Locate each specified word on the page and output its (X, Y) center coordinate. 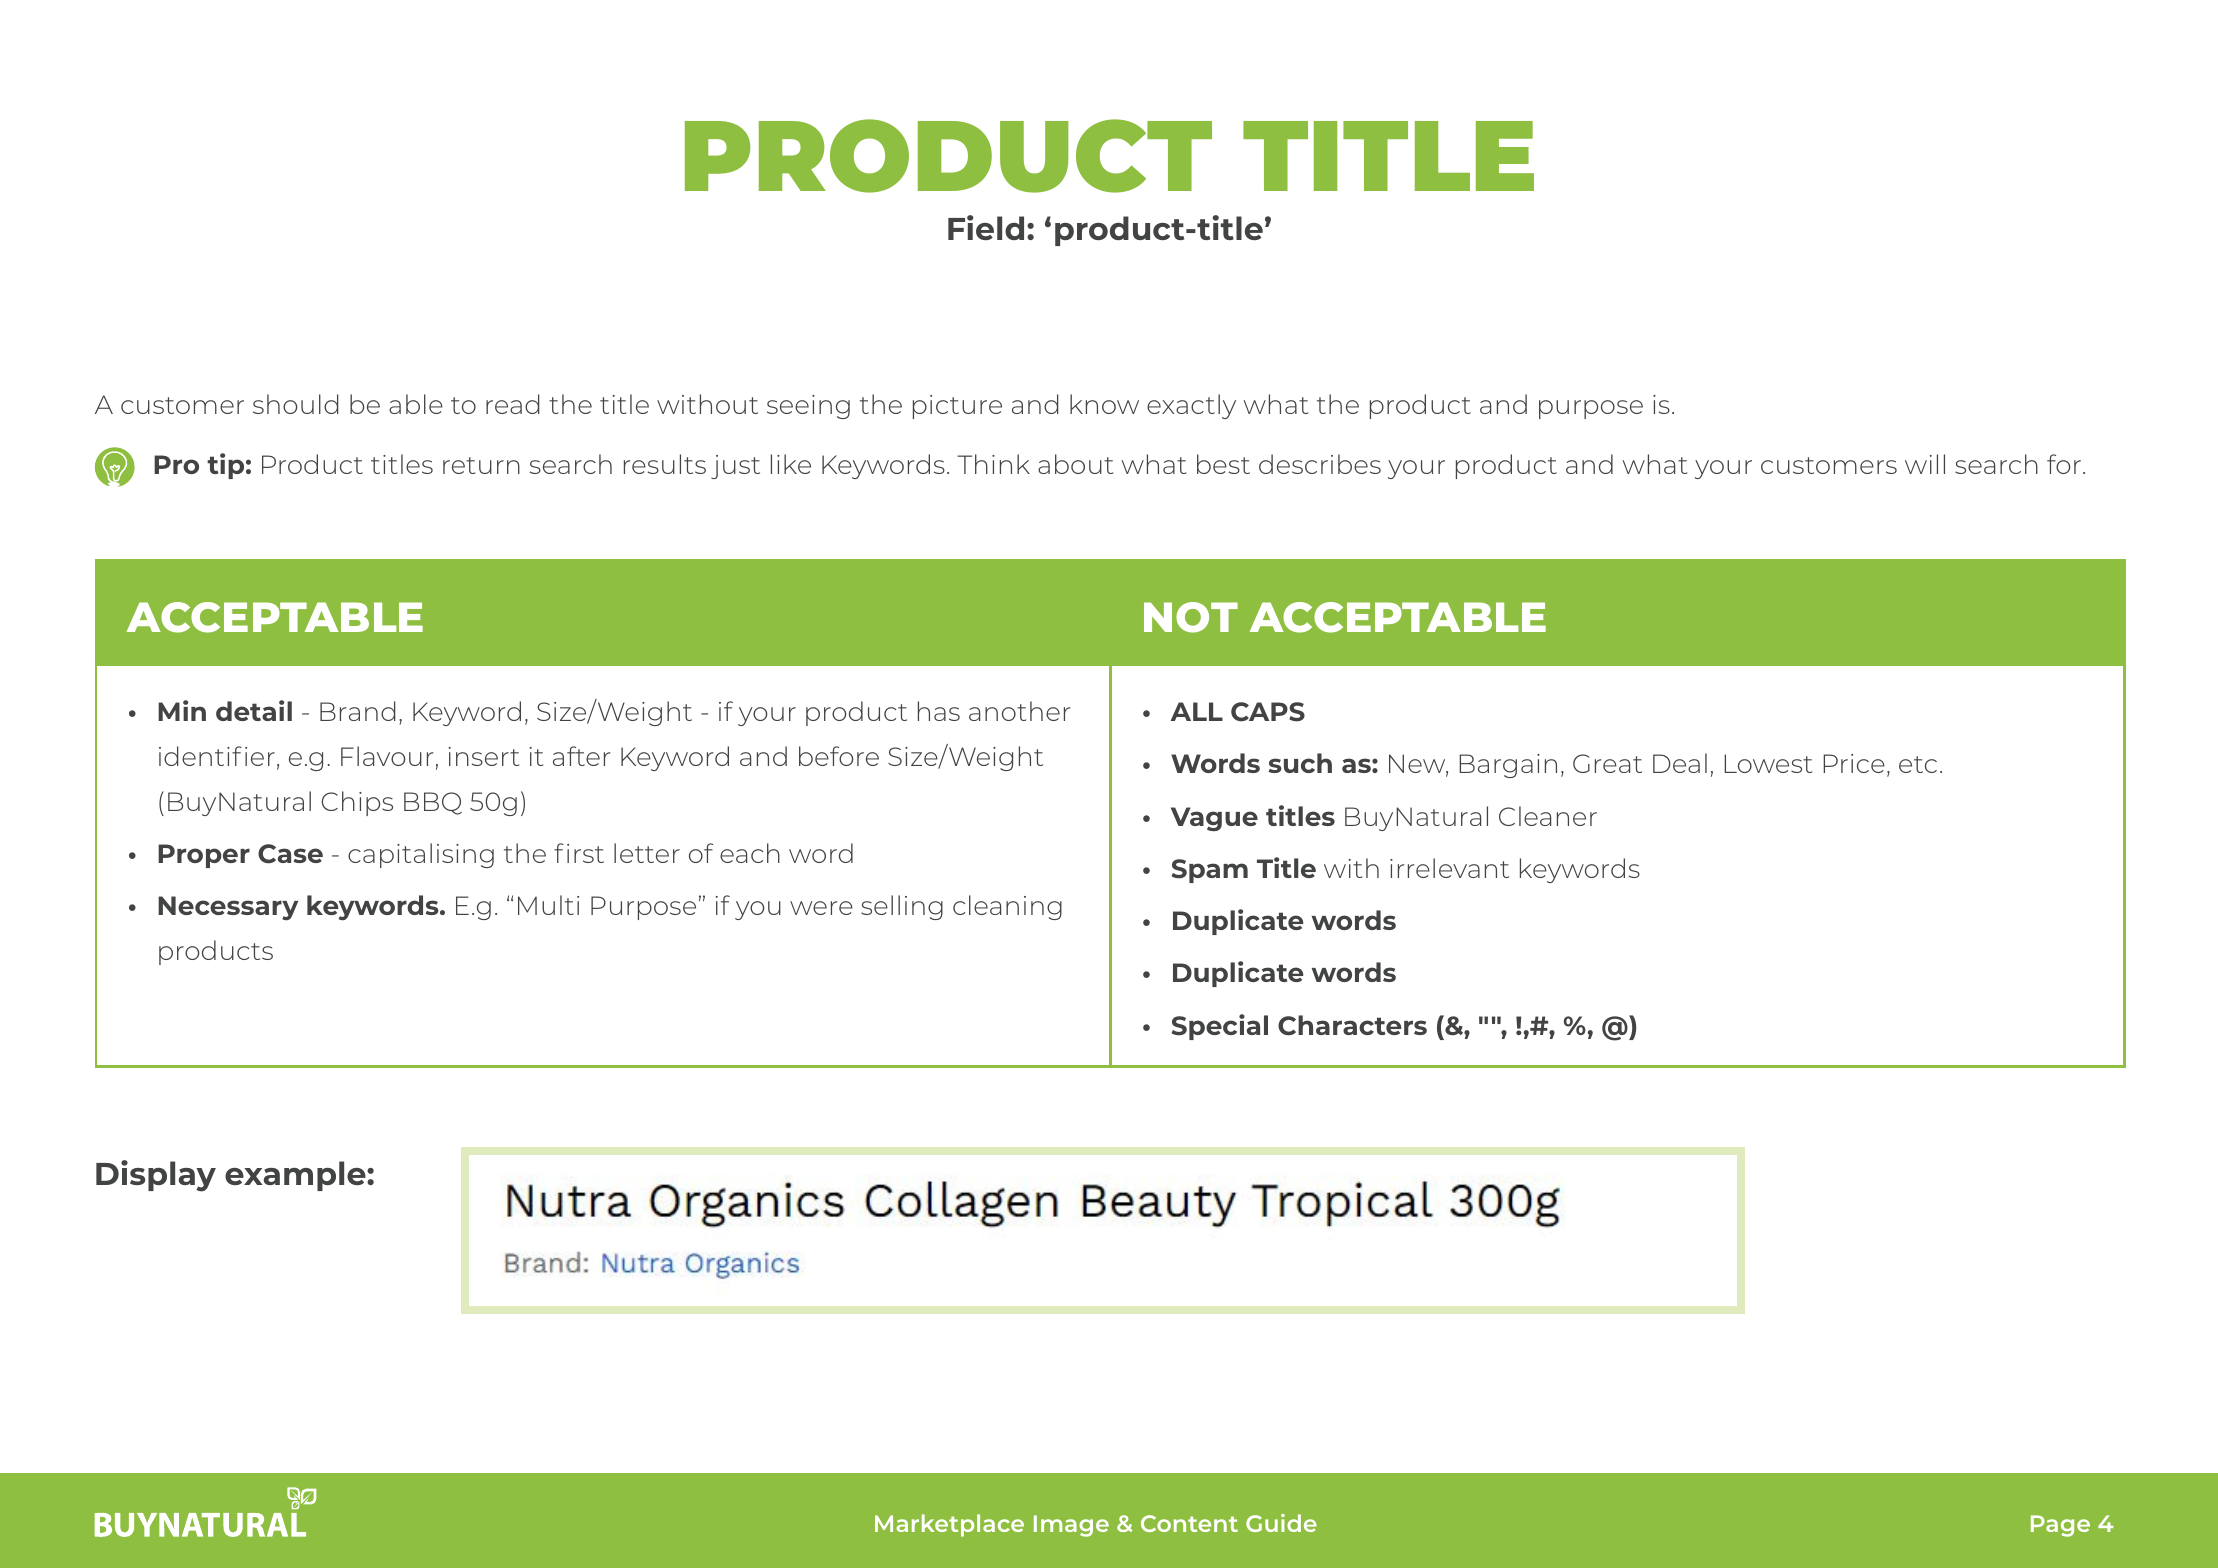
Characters (1352, 1025)
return (481, 465)
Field (986, 227)
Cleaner (1548, 816)
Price (1854, 763)
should (296, 404)
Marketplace (949, 1525)
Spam (1210, 871)
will (1925, 464)
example (296, 1176)
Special (1220, 1027)
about (1075, 464)
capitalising (421, 855)
